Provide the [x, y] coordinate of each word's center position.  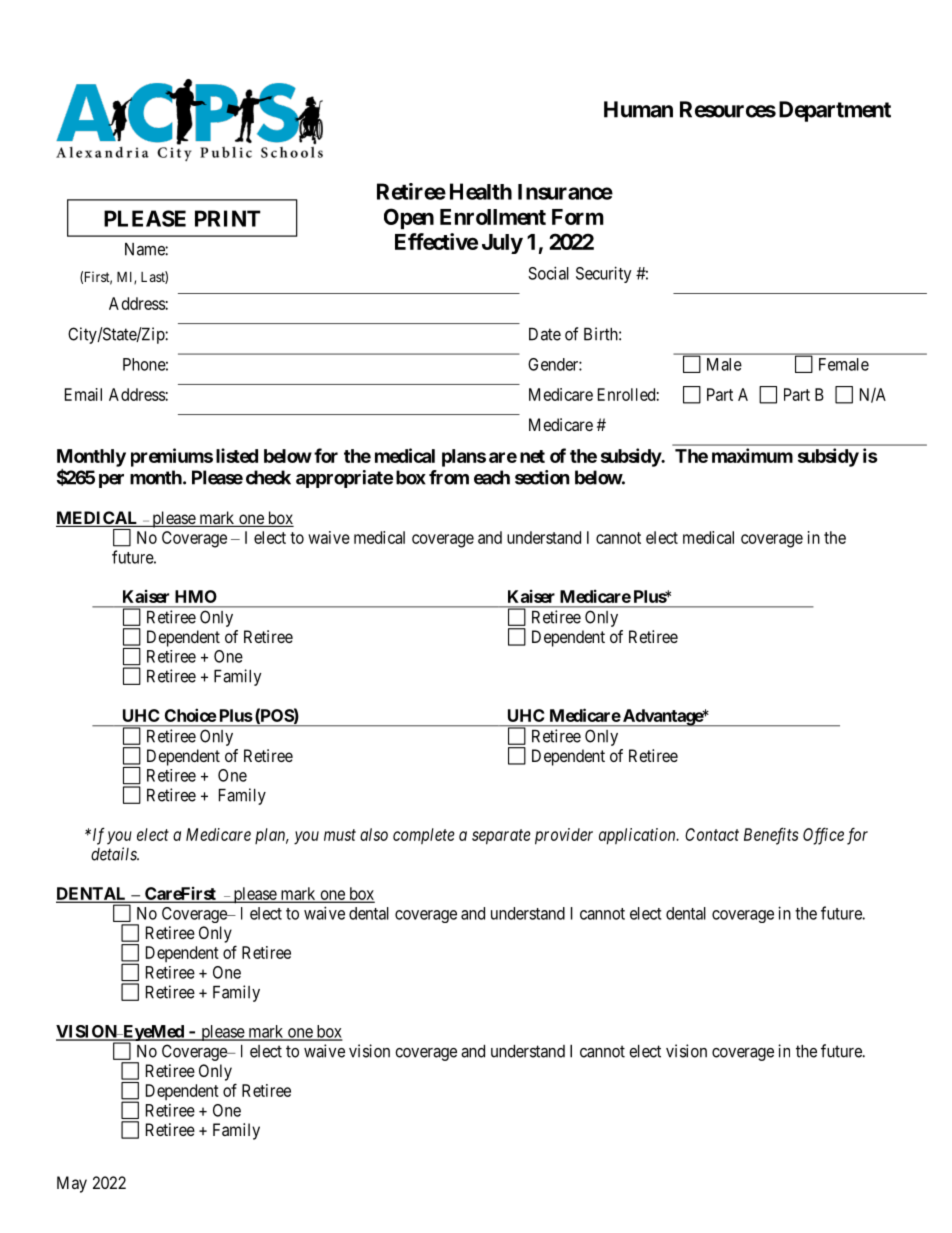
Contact [712, 834]
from [449, 477]
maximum [752, 455]
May [72, 1184]
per [111, 481]
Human [638, 109]
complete [424, 836]
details [115, 854]
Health [481, 191]
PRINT [228, 218]
